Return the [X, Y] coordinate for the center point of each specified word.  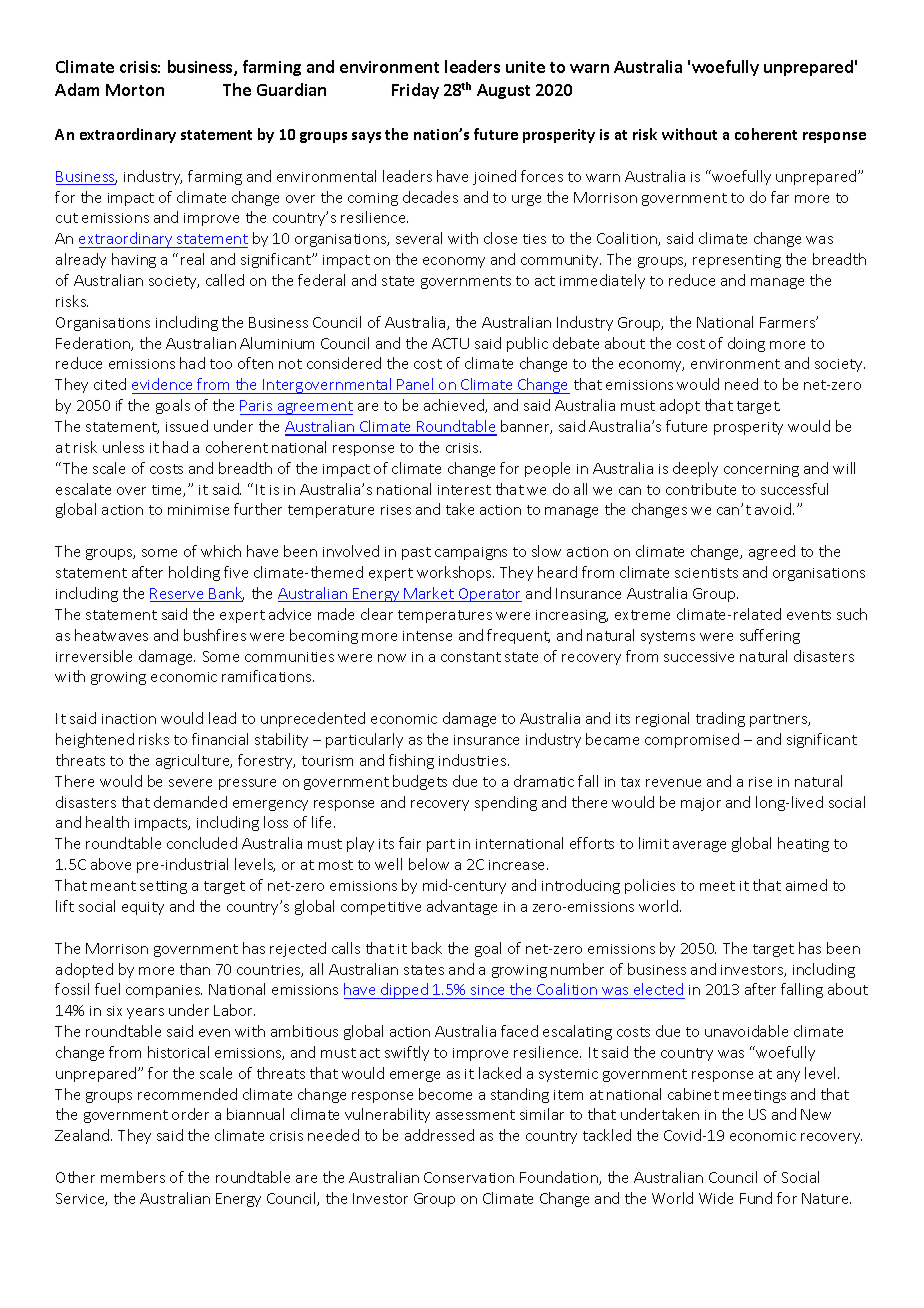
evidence [162, 384]
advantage [462, 907]
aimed [806, 885]
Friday [415, 91]
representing [737, 261]
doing [746, 344]
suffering [770, 636]
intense [427, 636]
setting [163, 887]
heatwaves [111, 635]
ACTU [450, 343]
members [133, 1177]
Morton [135, 90]
